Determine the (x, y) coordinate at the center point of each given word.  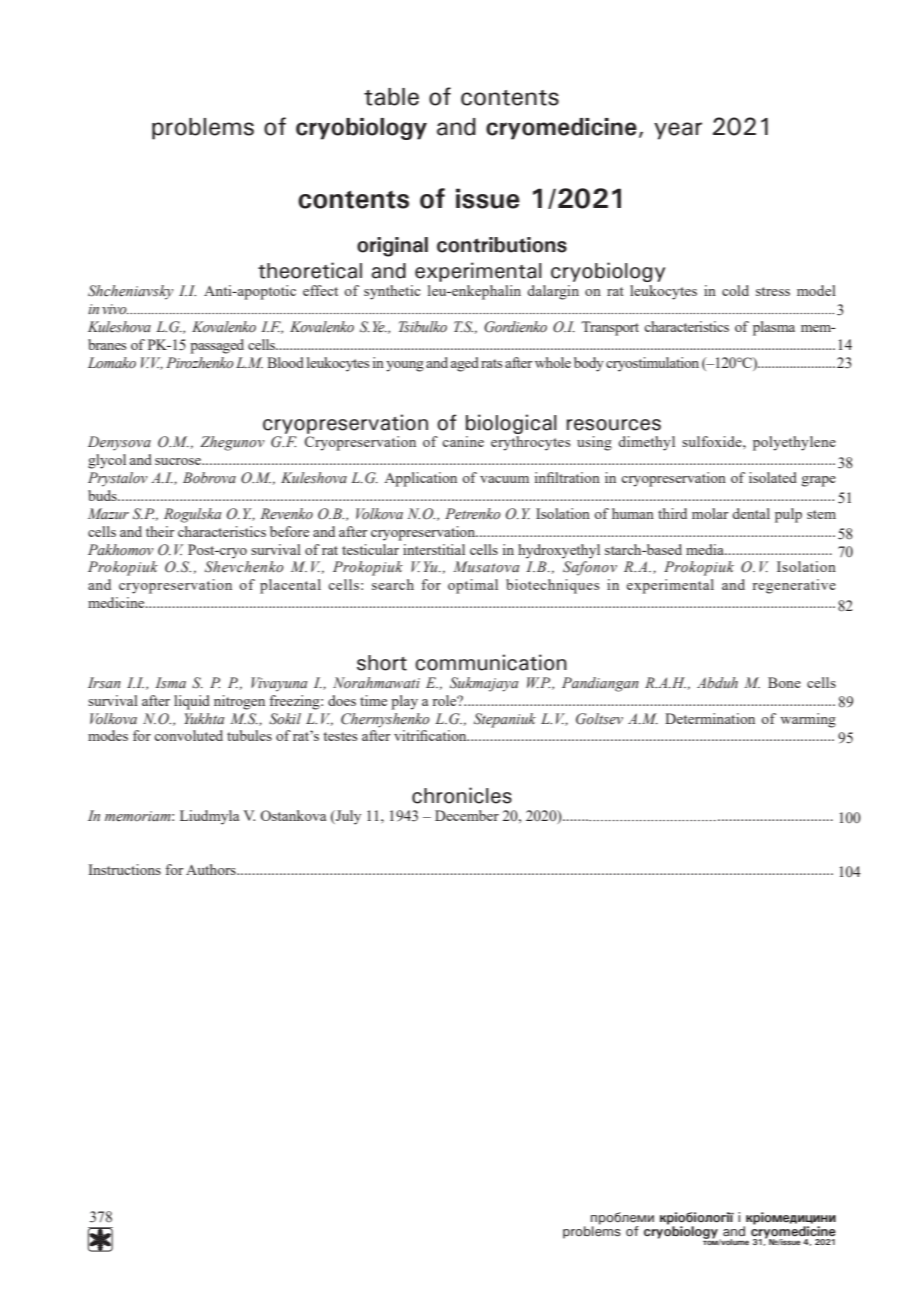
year (678, 131)
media (706, 549)
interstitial (434, 549)
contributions (502, 245)
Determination (710, 718)
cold (735, 290)
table (391, 97)
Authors (212, 869)
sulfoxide (713, 441)
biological (511, 424)
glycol (107, 461)
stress (773, 291)
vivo (115, 309)
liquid (192, 702)
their (160, 531)
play (404, 702)
